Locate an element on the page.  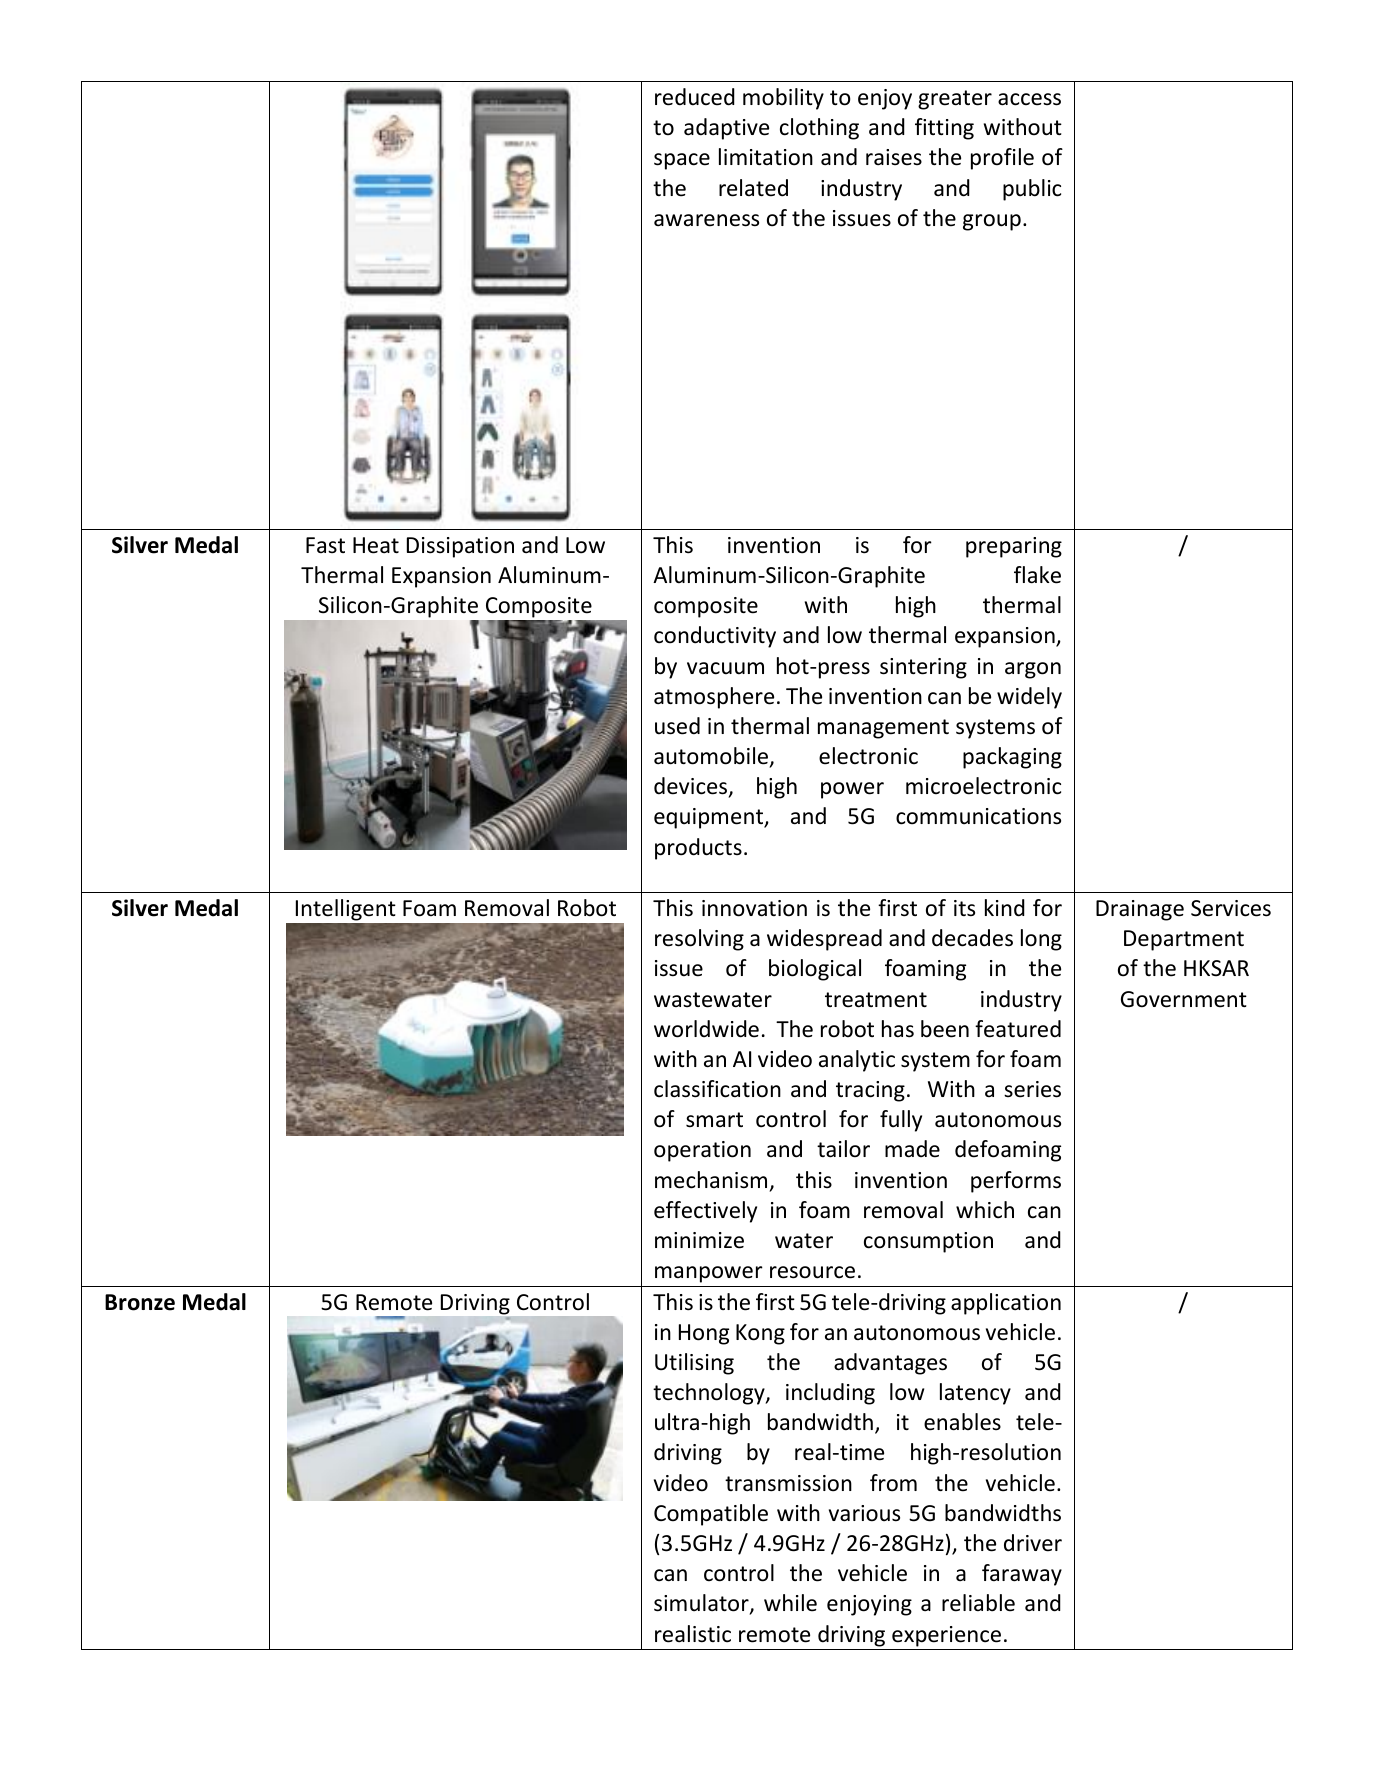
products is located at coordinates (698, 849).
